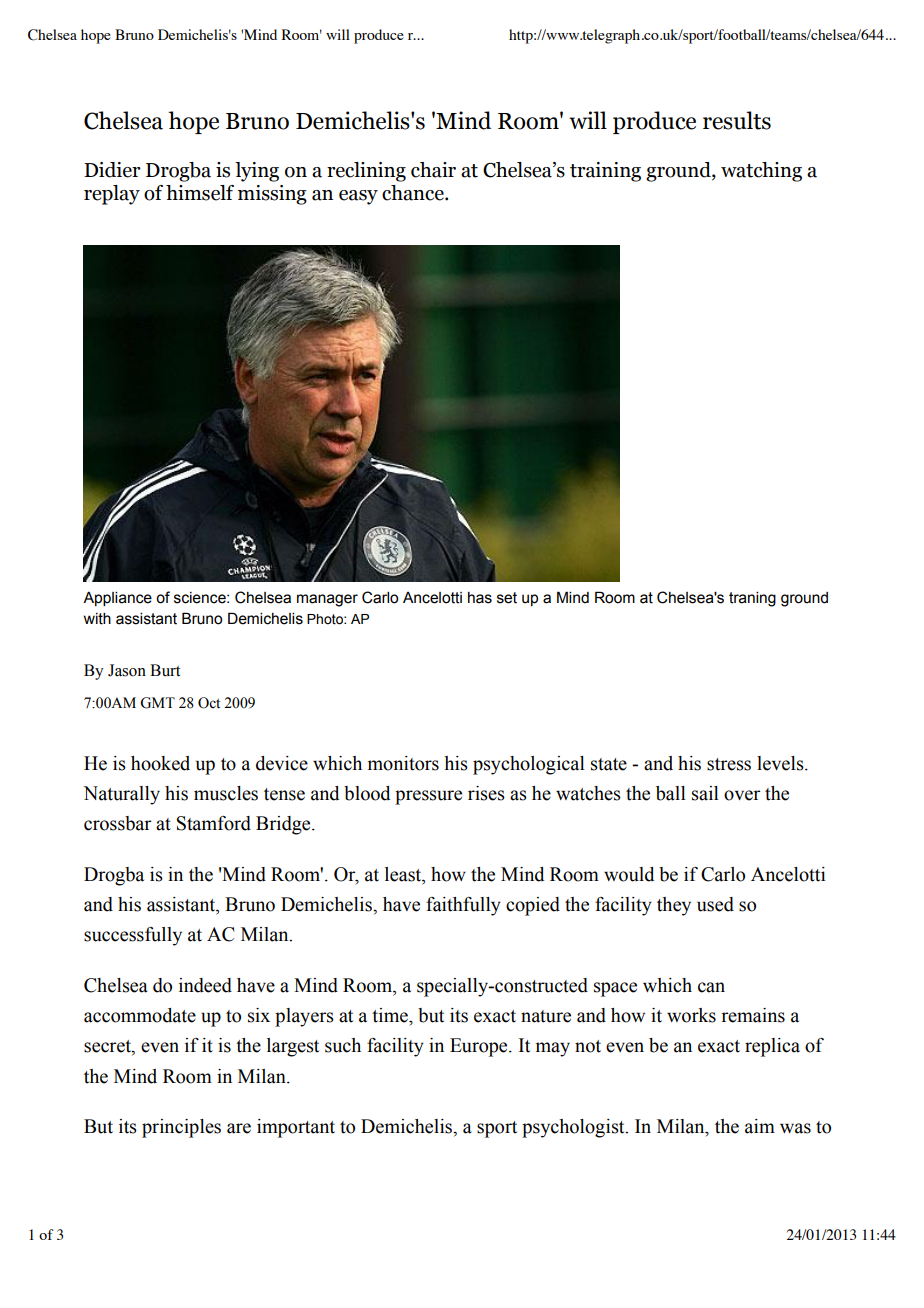 Image resolution: width=924 pixels, height=1308 pixels. Describe the element at coordinates (737, 120) in the screenshot. I see `results` at that location.
